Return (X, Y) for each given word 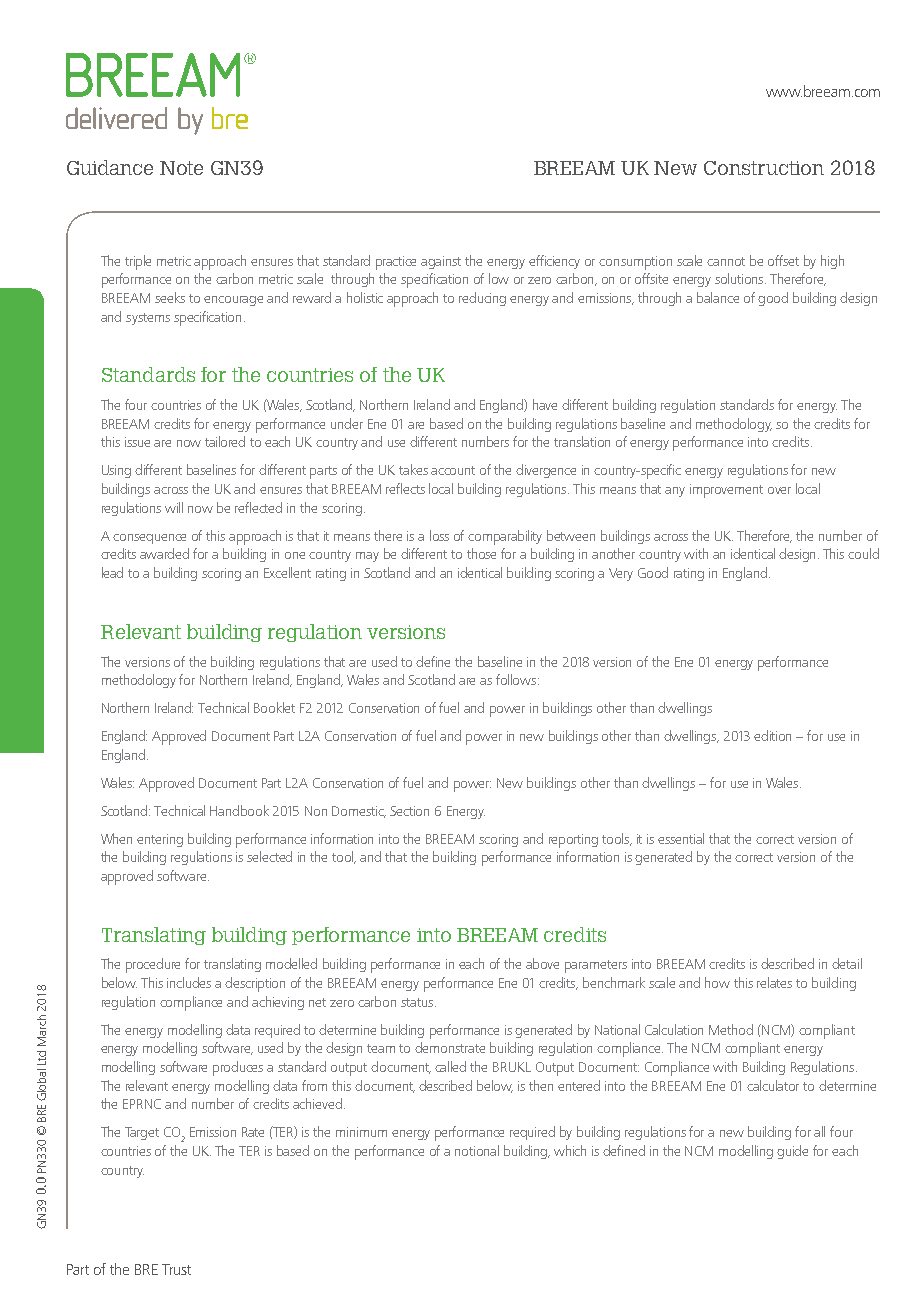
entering (160, 840)
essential (681, 838)
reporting (573, 841)
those (481, 553)
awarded (164, 553)
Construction (764, 168)
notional (477, 1150)
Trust (176, 1269)
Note (181, 168)
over (779, 490)
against (441, 262)
